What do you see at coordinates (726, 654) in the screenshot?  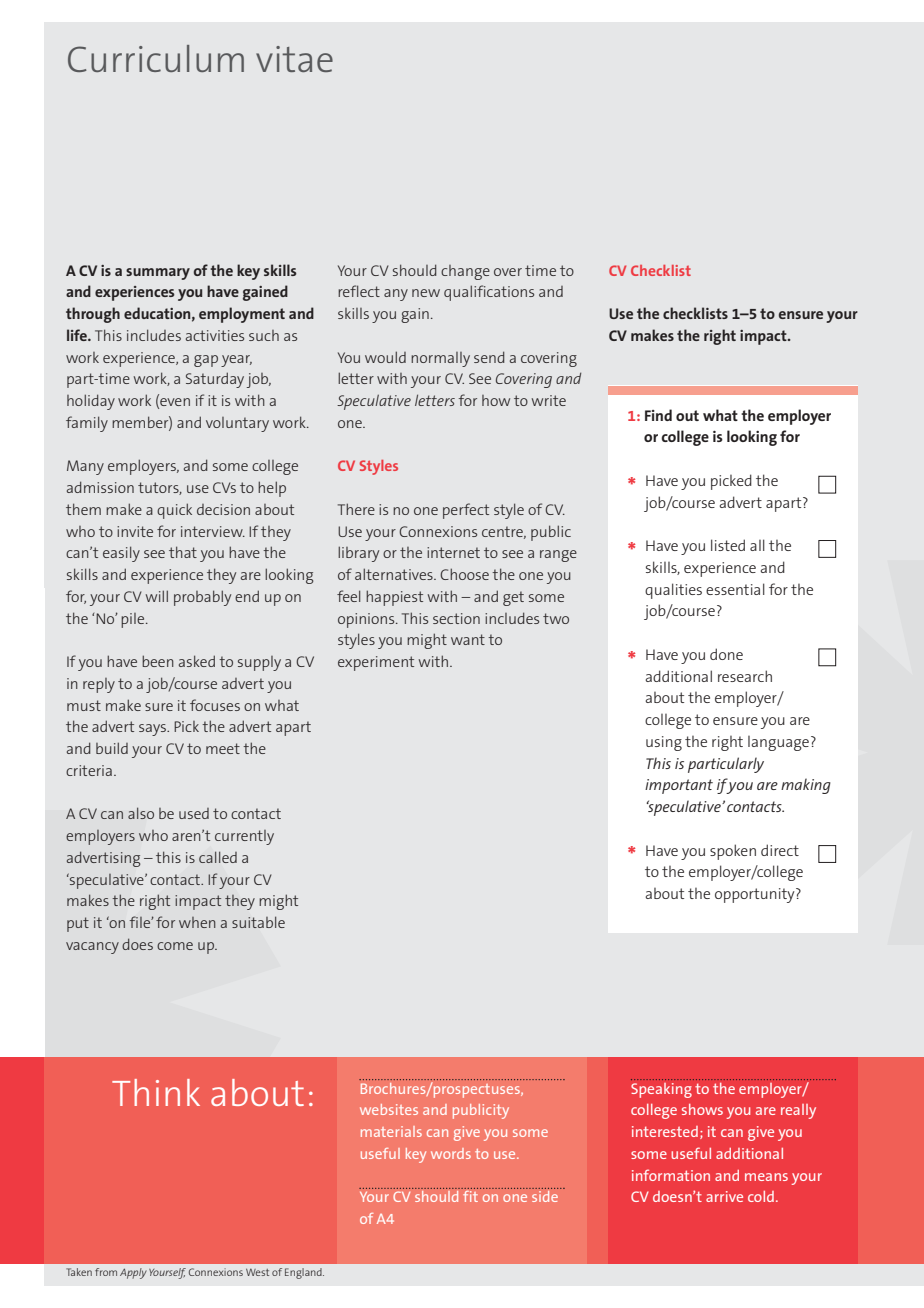 I see `done` at bounding box center [726, 654].
